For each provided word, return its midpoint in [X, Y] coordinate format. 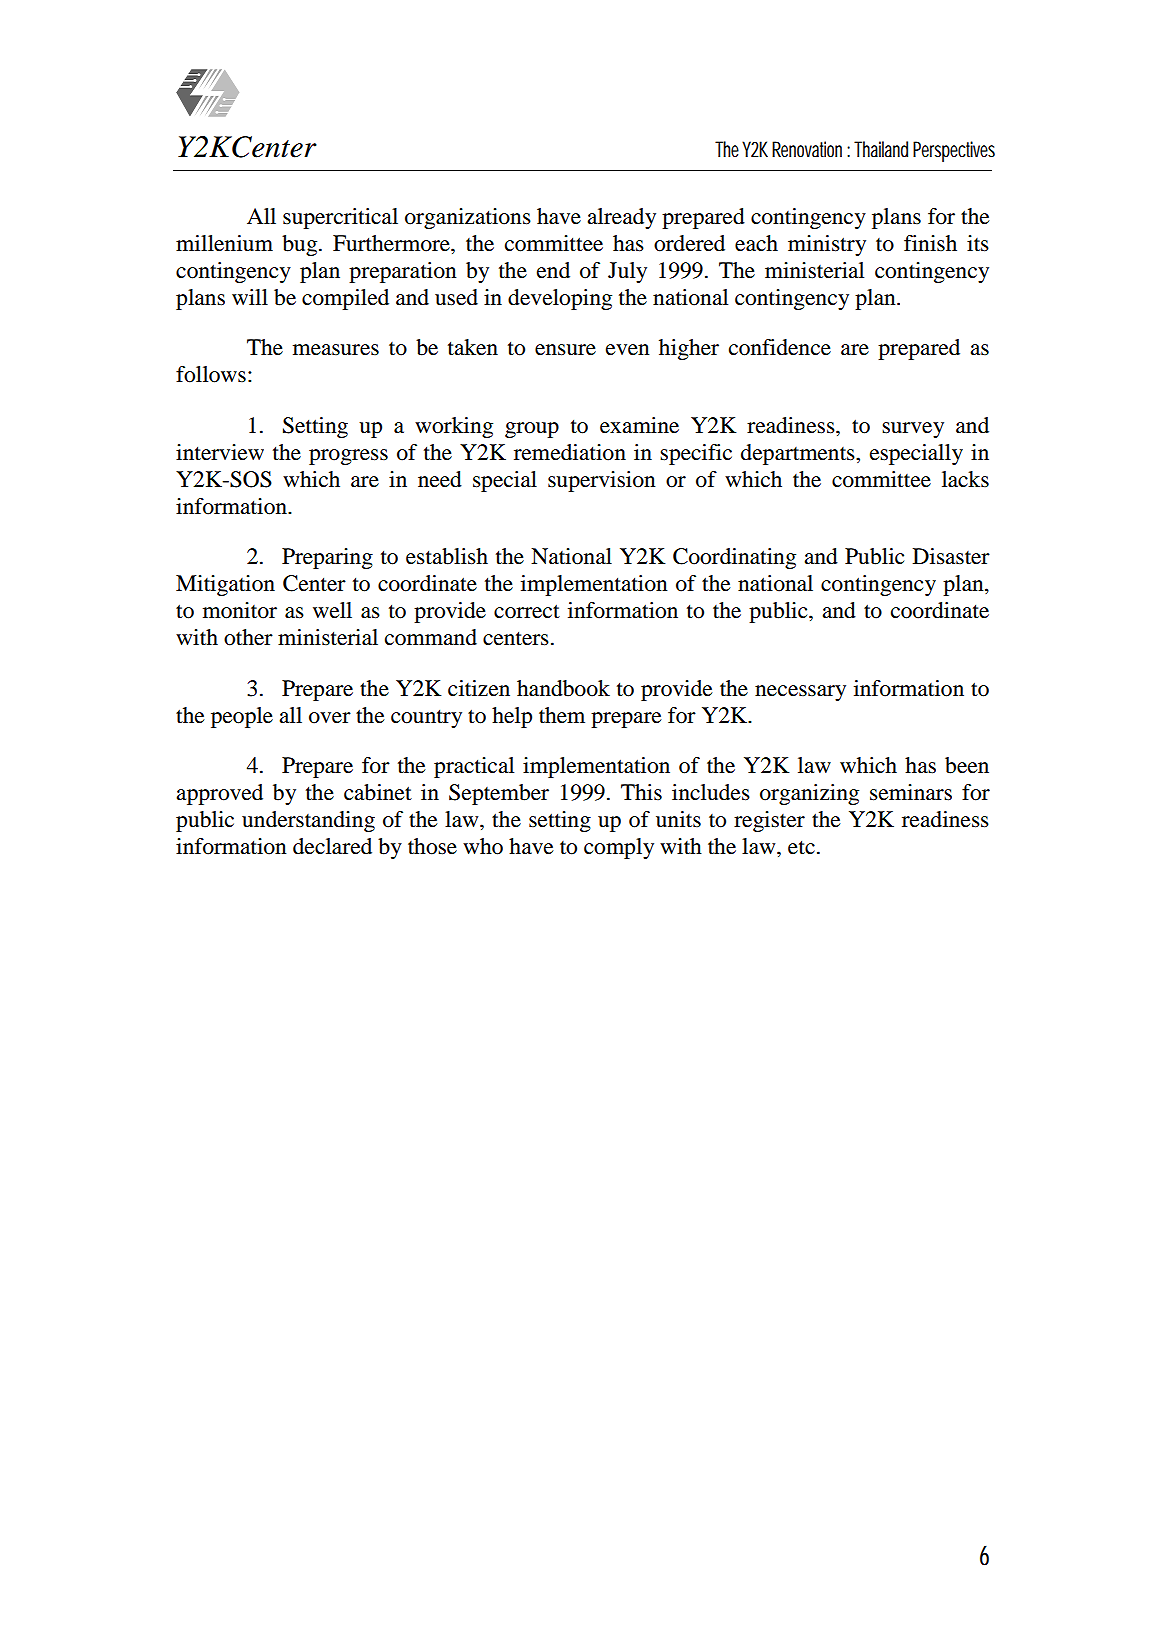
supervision [601, 481]
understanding [308, 821]
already [621, 218]
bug [301, 245]
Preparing [327, 558]
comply [619, 848]
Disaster [951, 556]
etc [801, 848]
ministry [827, 245]
